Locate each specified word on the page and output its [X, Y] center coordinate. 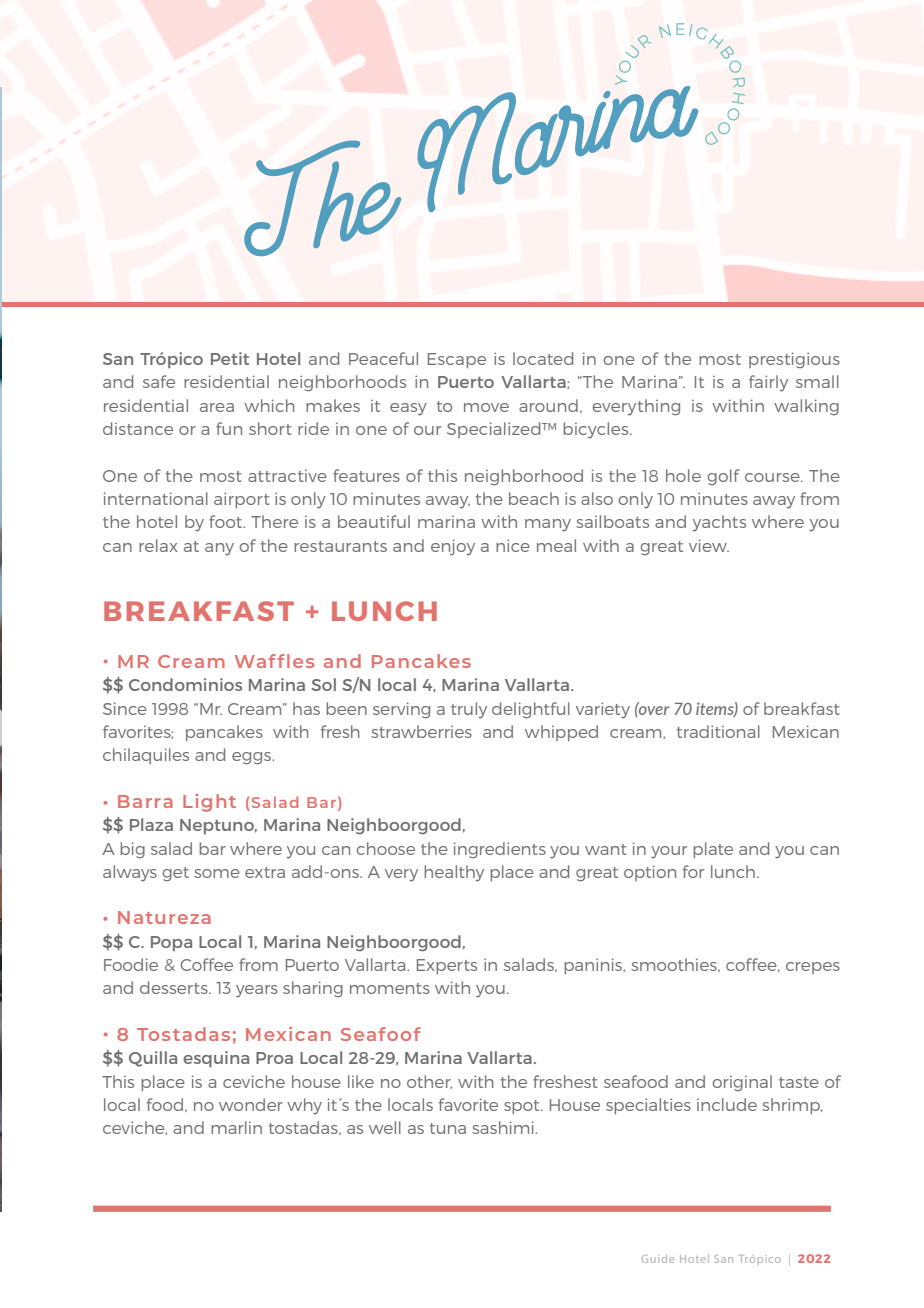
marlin [236, 1127]
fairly [768, 383]
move [486, 407]
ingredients [500, 850]
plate [713, 850]
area [217, 407]
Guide [658, 1258]
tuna [448, 1128]
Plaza [151, 824]
